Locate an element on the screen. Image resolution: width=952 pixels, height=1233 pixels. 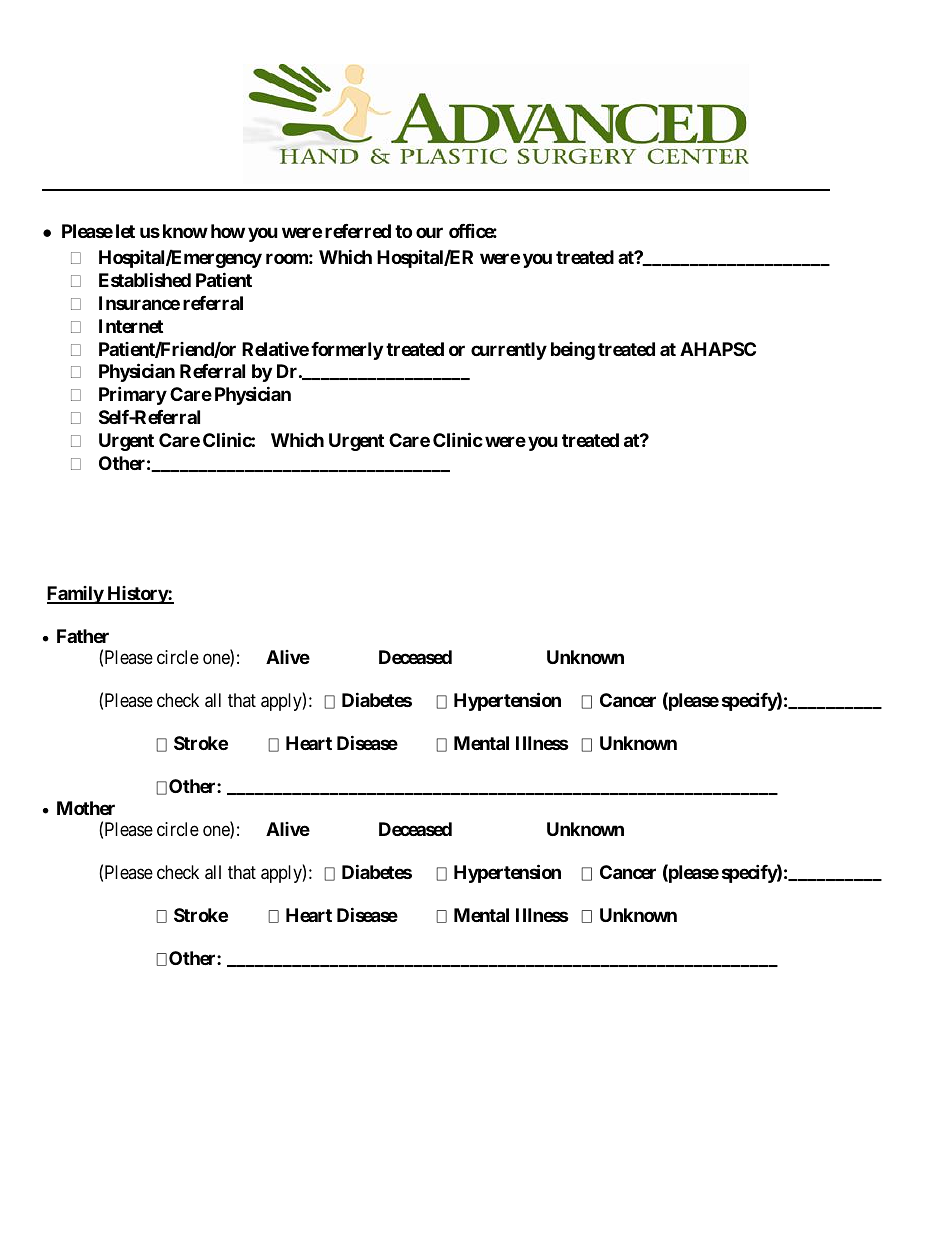
referred is located at coordinates (358, 231).
